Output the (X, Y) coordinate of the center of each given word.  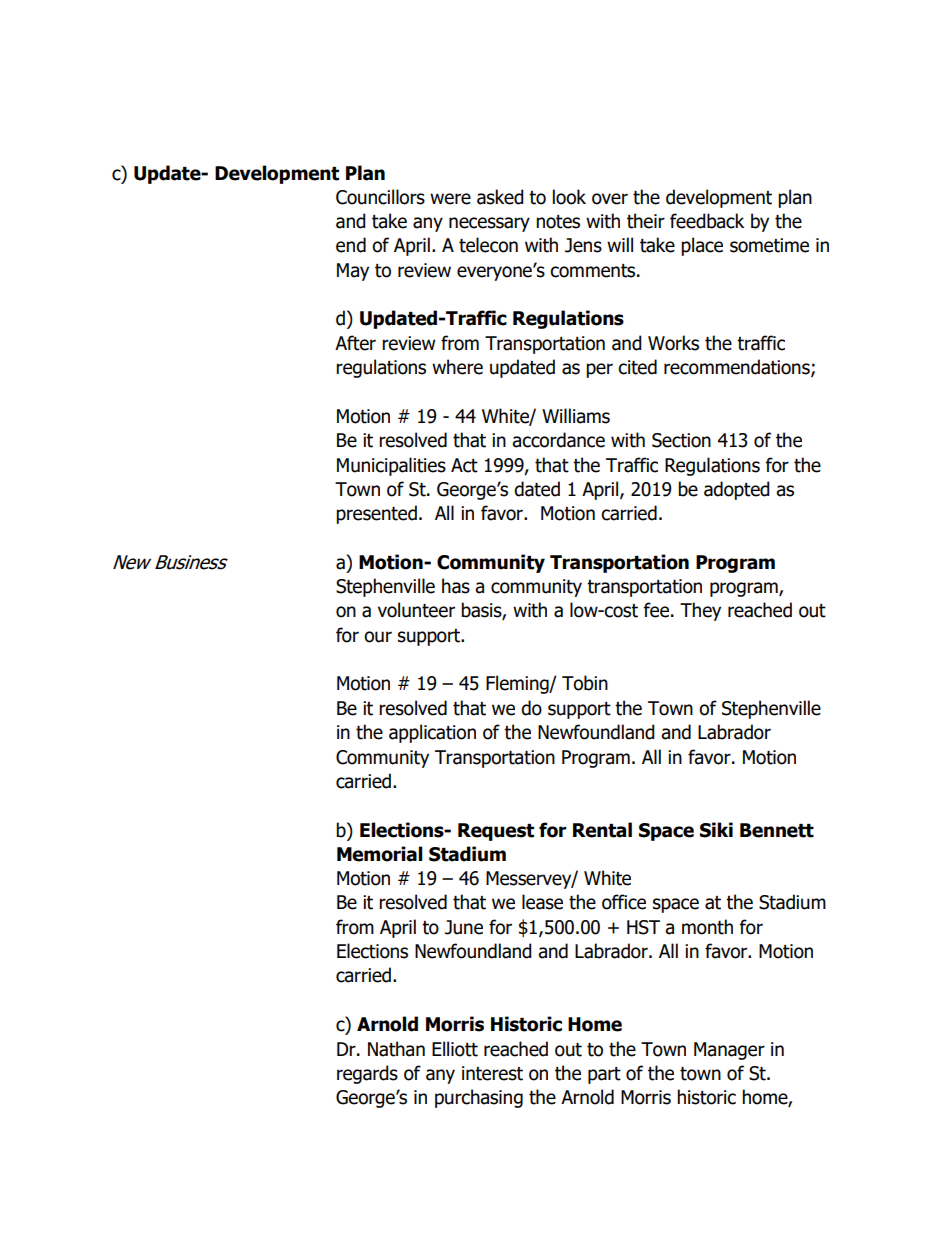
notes (558, 222)
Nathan (396, 1049)
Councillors (380, 197)
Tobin (585, 683)
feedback (707, 221)
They (700, 611)
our (378, 637)
